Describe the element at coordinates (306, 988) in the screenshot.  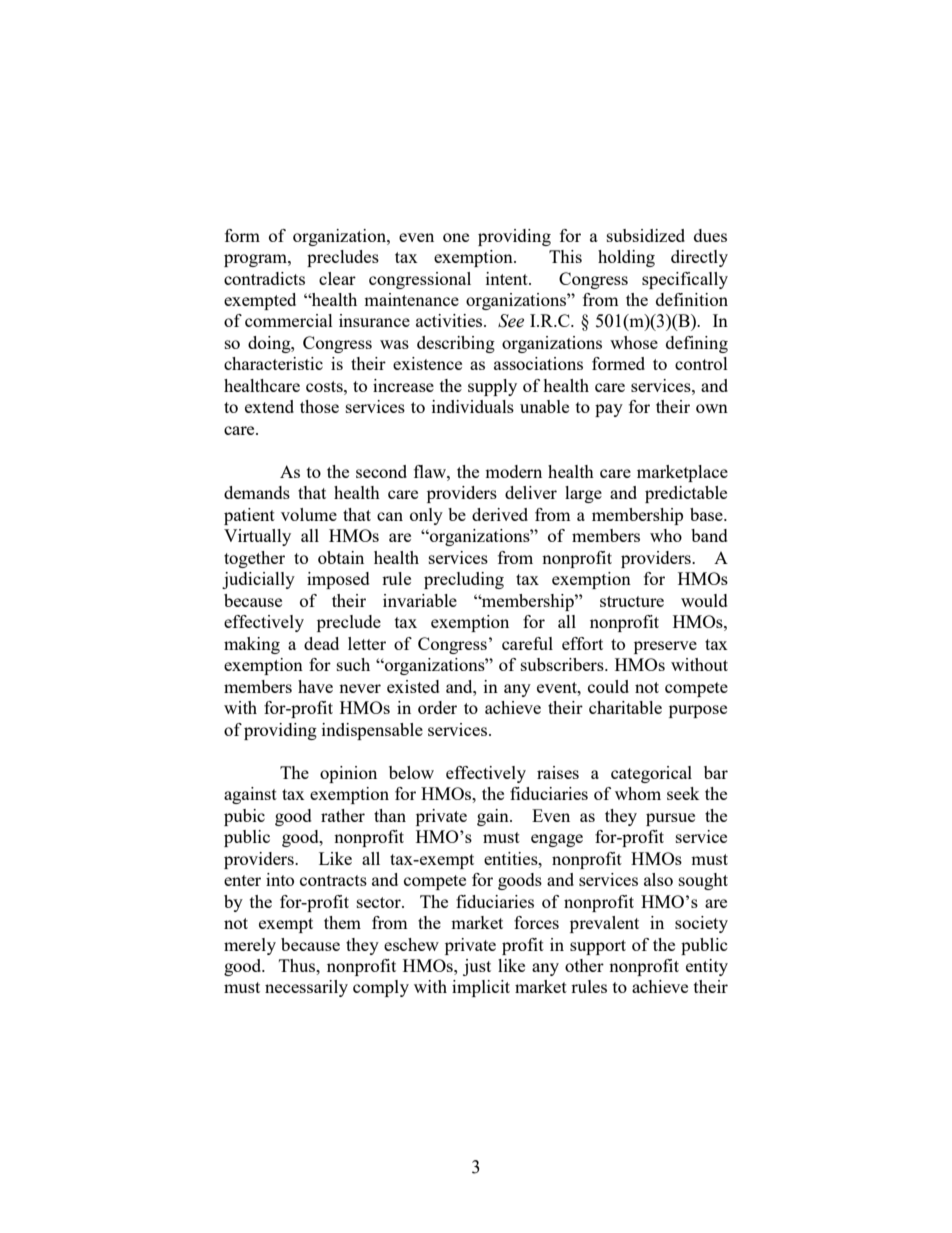
I see `necessarily` at that location.
